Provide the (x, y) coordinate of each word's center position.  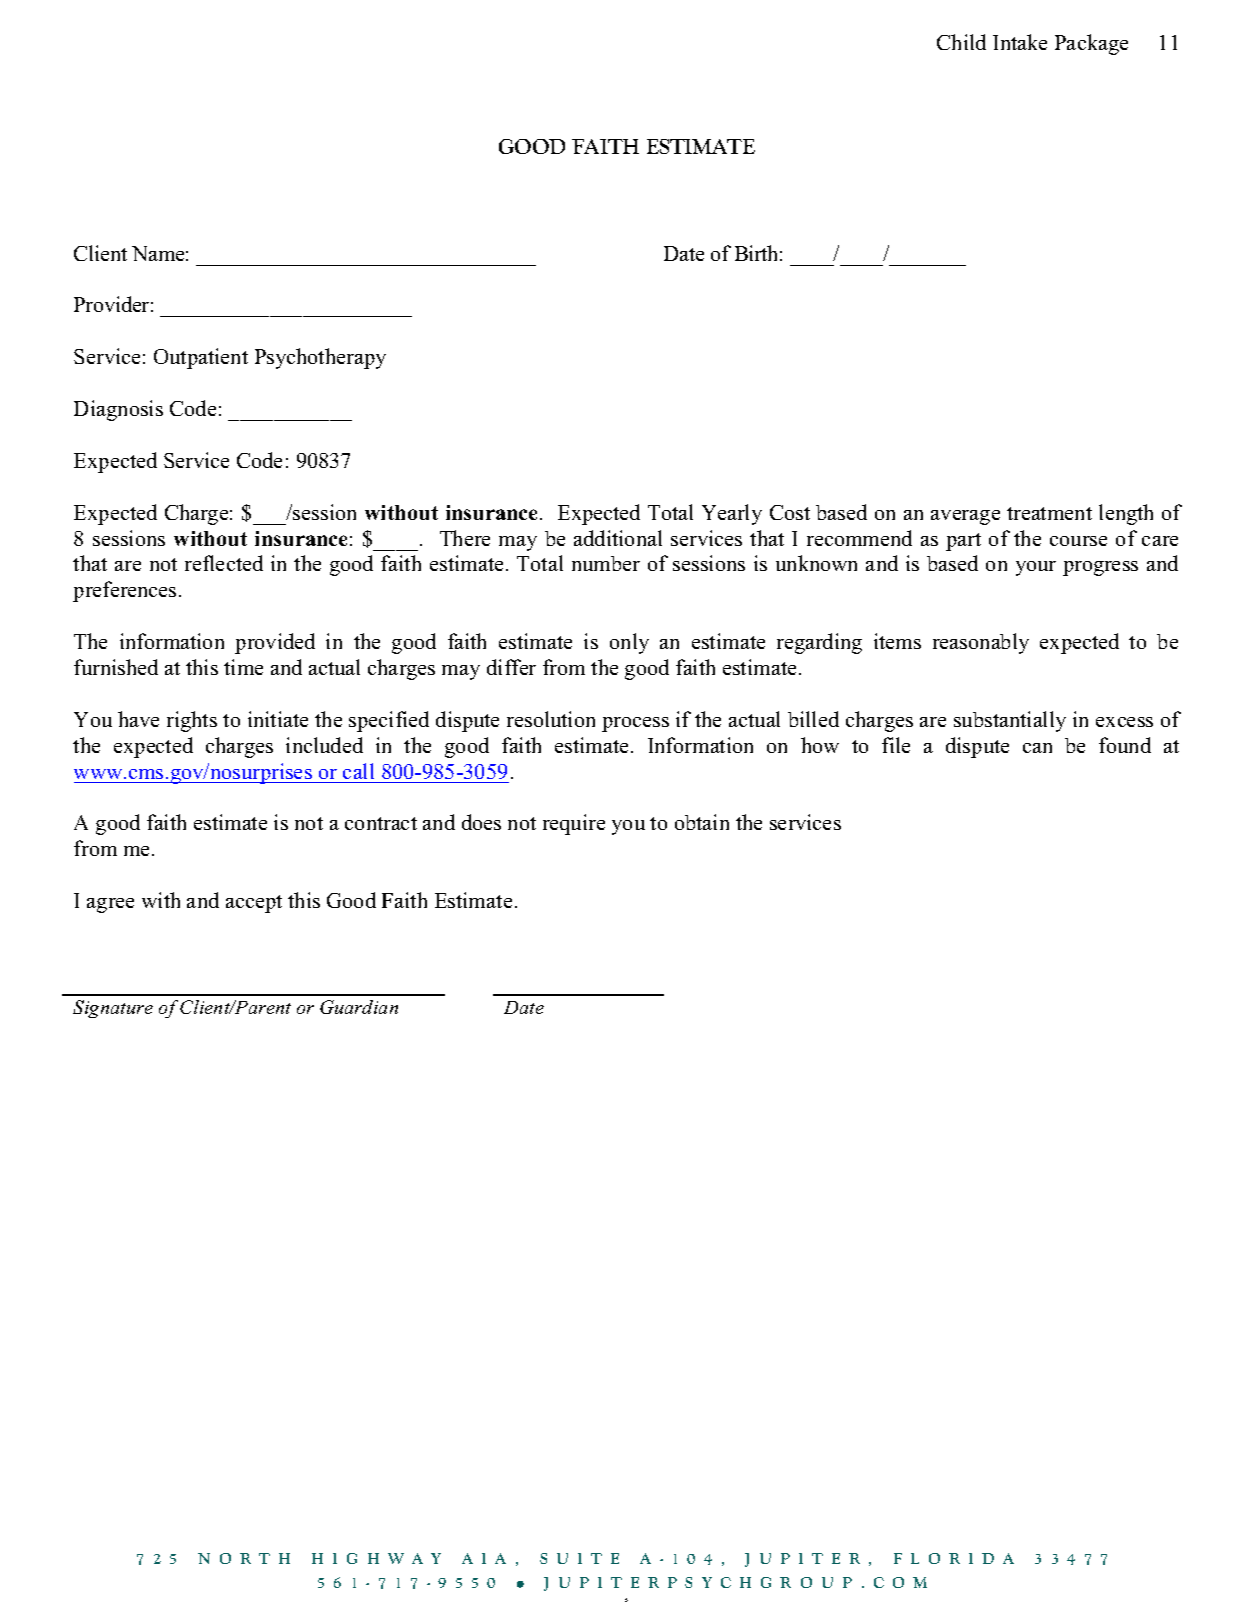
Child (961, 42)
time (243, 667)
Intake (1020, 42)
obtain (702, 822)
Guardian (359, 1007)
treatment (1049, 513)
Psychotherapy (320, 358)
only (629, 643)
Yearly (732, 514)
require (574, 824)
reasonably (981, 643)
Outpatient (201, 358)
